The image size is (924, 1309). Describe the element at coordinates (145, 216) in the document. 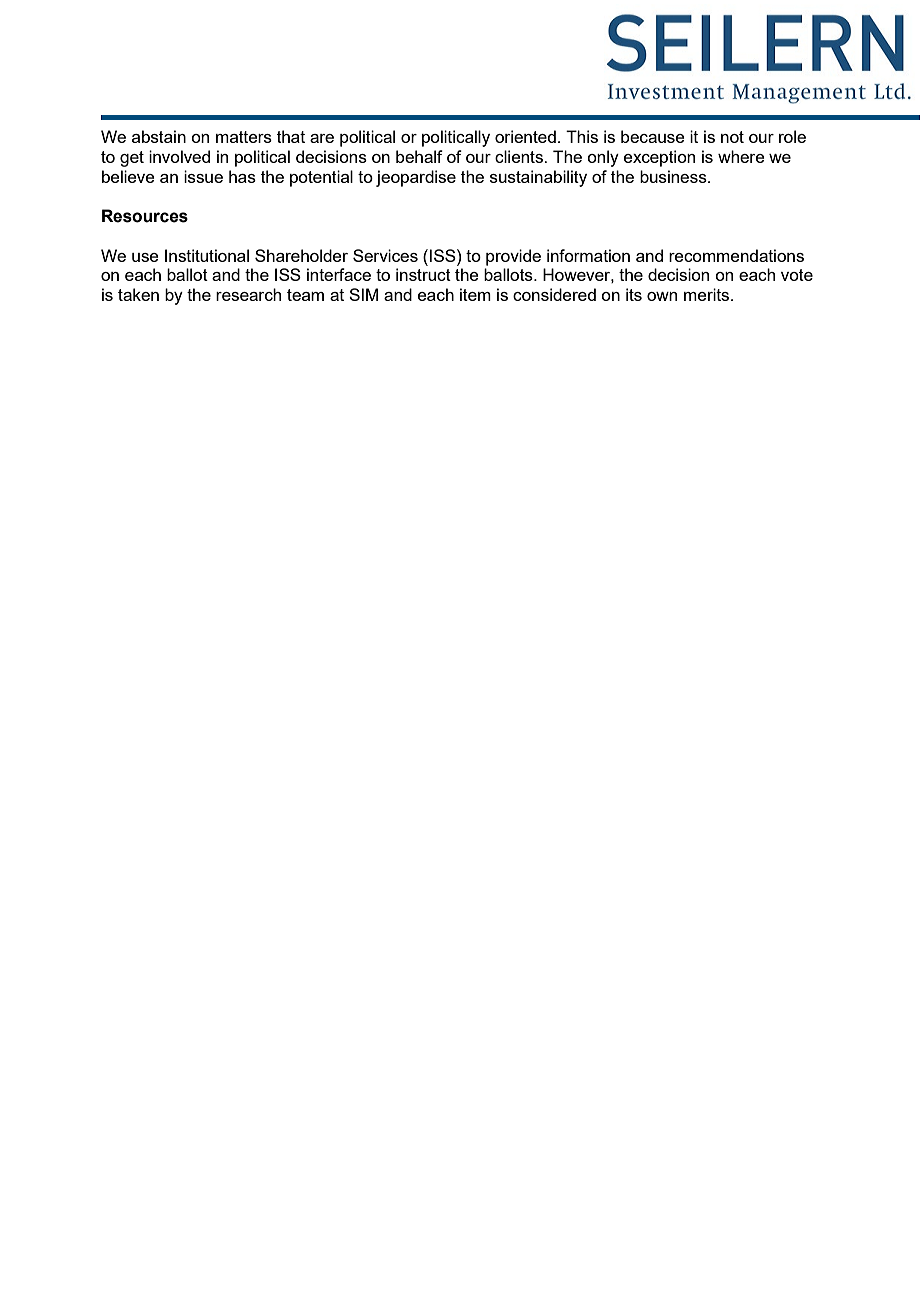

I see `Resources` at that location.
